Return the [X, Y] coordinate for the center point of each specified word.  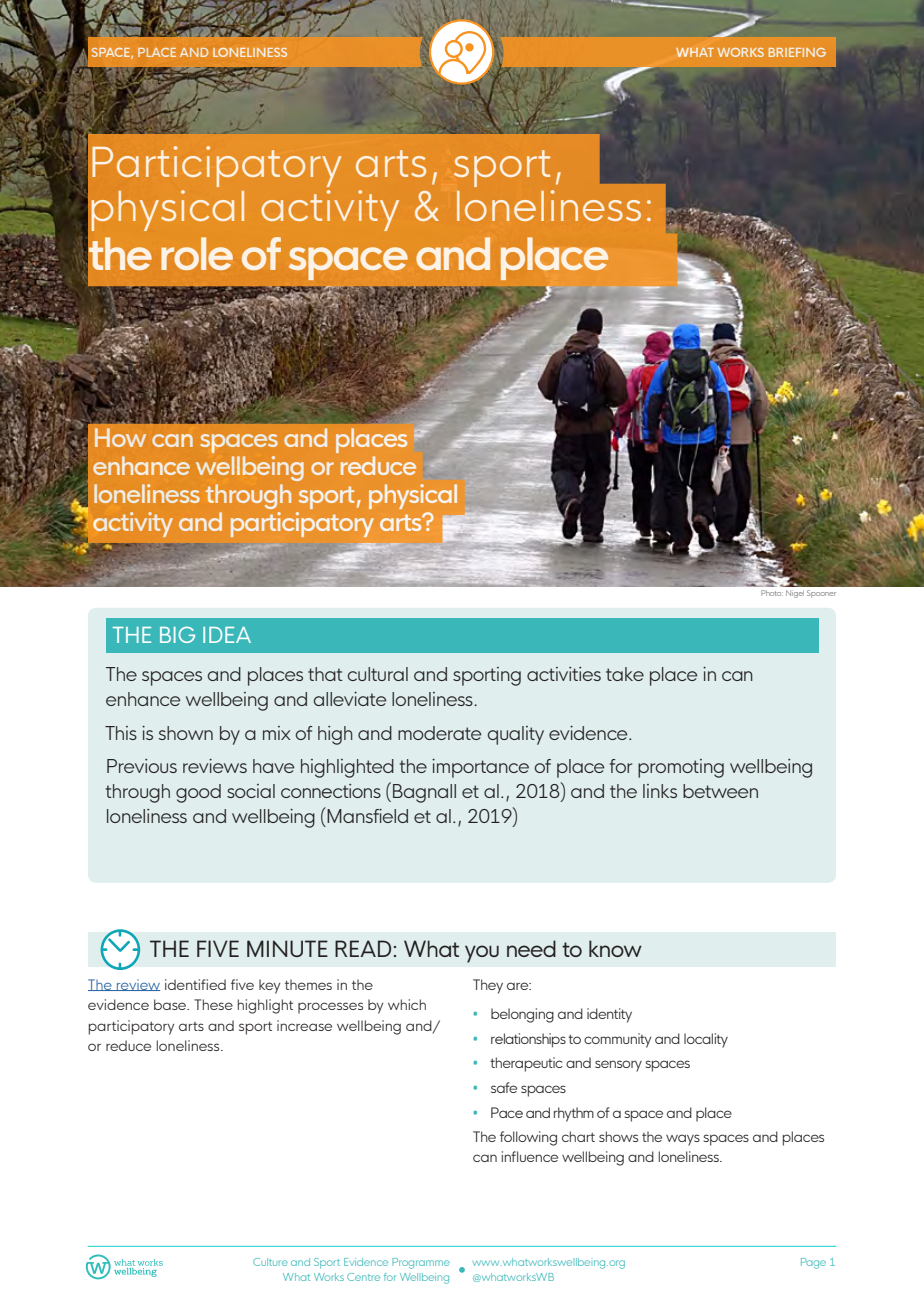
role [197, 253]
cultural [377, 674]
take [625, 674]
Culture [270, 1262]
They [488, 986]
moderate [440, 733]
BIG [177, 634]
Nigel [795, 594]
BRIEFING [797, 52]
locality [706, 1040]
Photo [772, 593]
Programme [421, 1263]
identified [195, 984]
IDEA [227, 635]
